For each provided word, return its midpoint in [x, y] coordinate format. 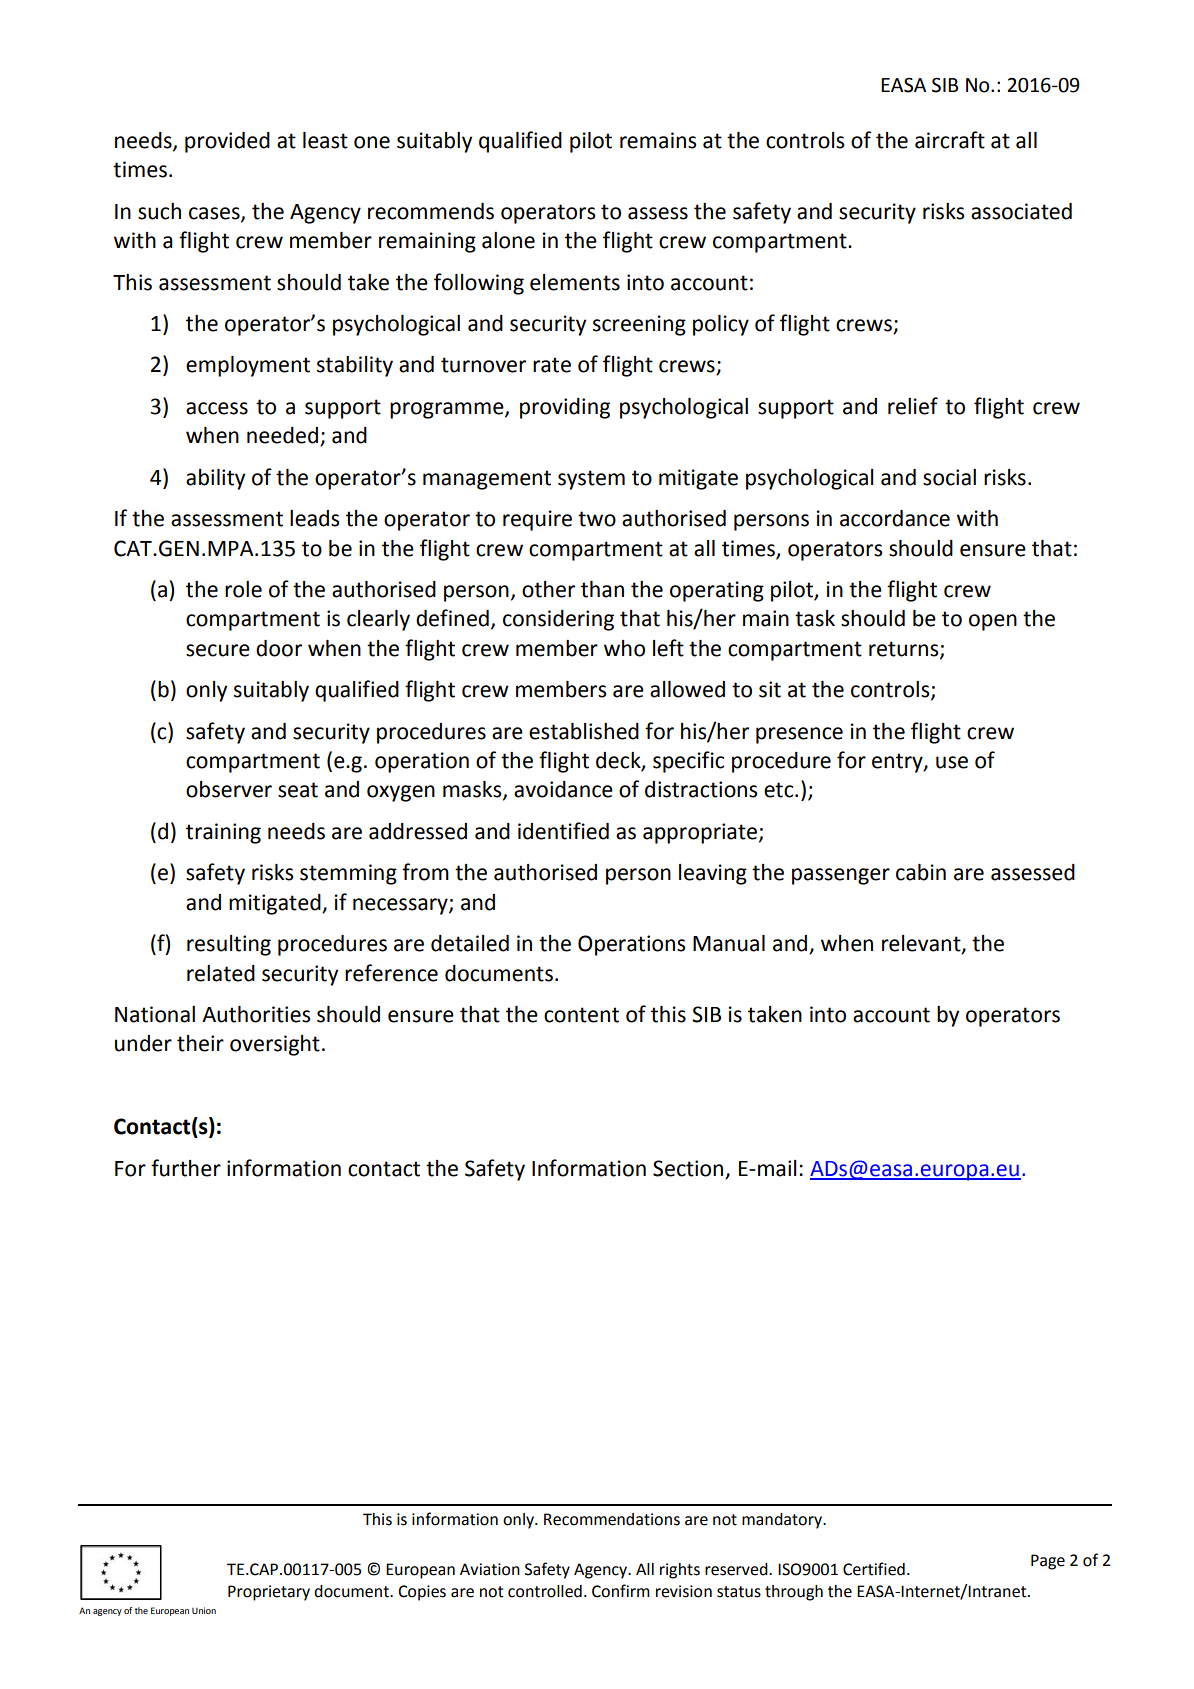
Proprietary [269, 1593]
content [581, 1015]
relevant [922, 944]
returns [905, 650]
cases [215, 214]
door [279, 648]
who [624, 648]
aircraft [950, 140]
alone [508, 240]
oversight [275, 1045]
